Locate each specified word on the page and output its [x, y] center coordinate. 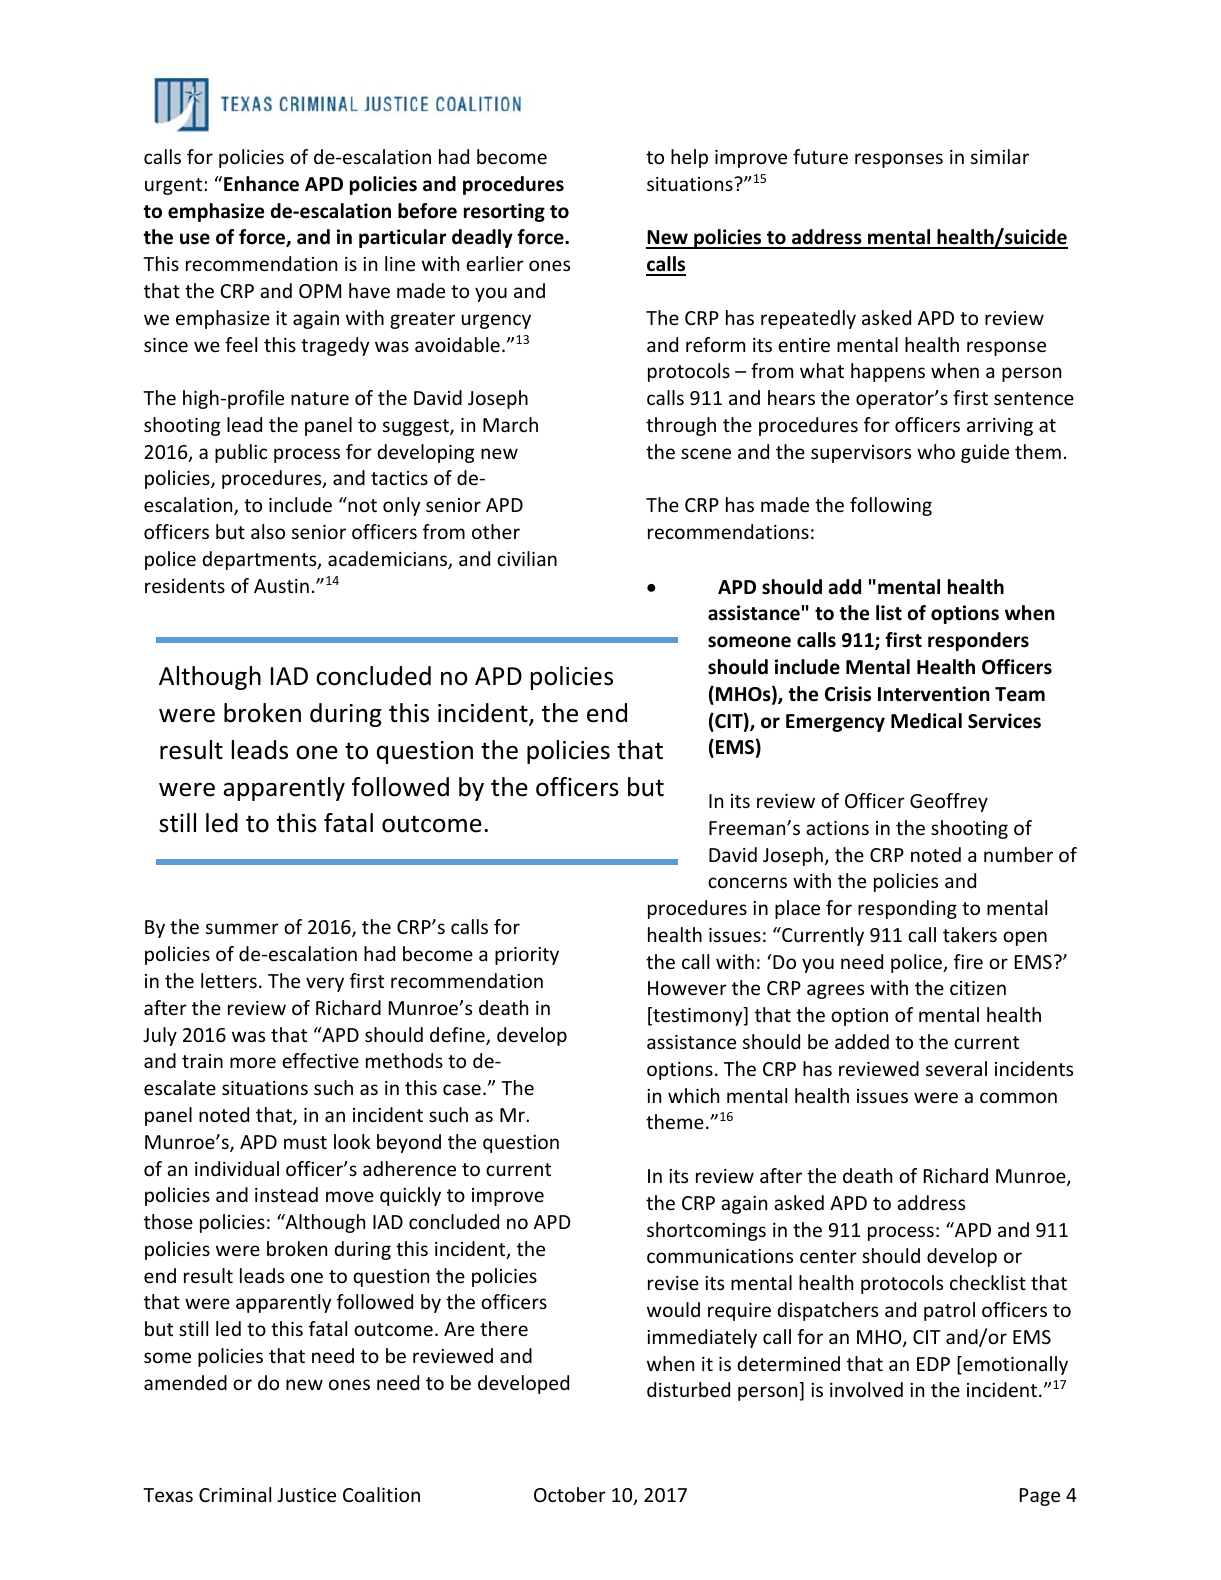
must [305, 1142]
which [693, 1095]
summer [242, 928]
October [570, 1494]
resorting [504, 212]
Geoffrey [949, 802]
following [891, 506]
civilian [527, 558]
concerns [747, 882]
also [268, 531]
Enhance [261, 184]
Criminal [235, 1494]
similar [1000, 156]
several [956, 1068]
